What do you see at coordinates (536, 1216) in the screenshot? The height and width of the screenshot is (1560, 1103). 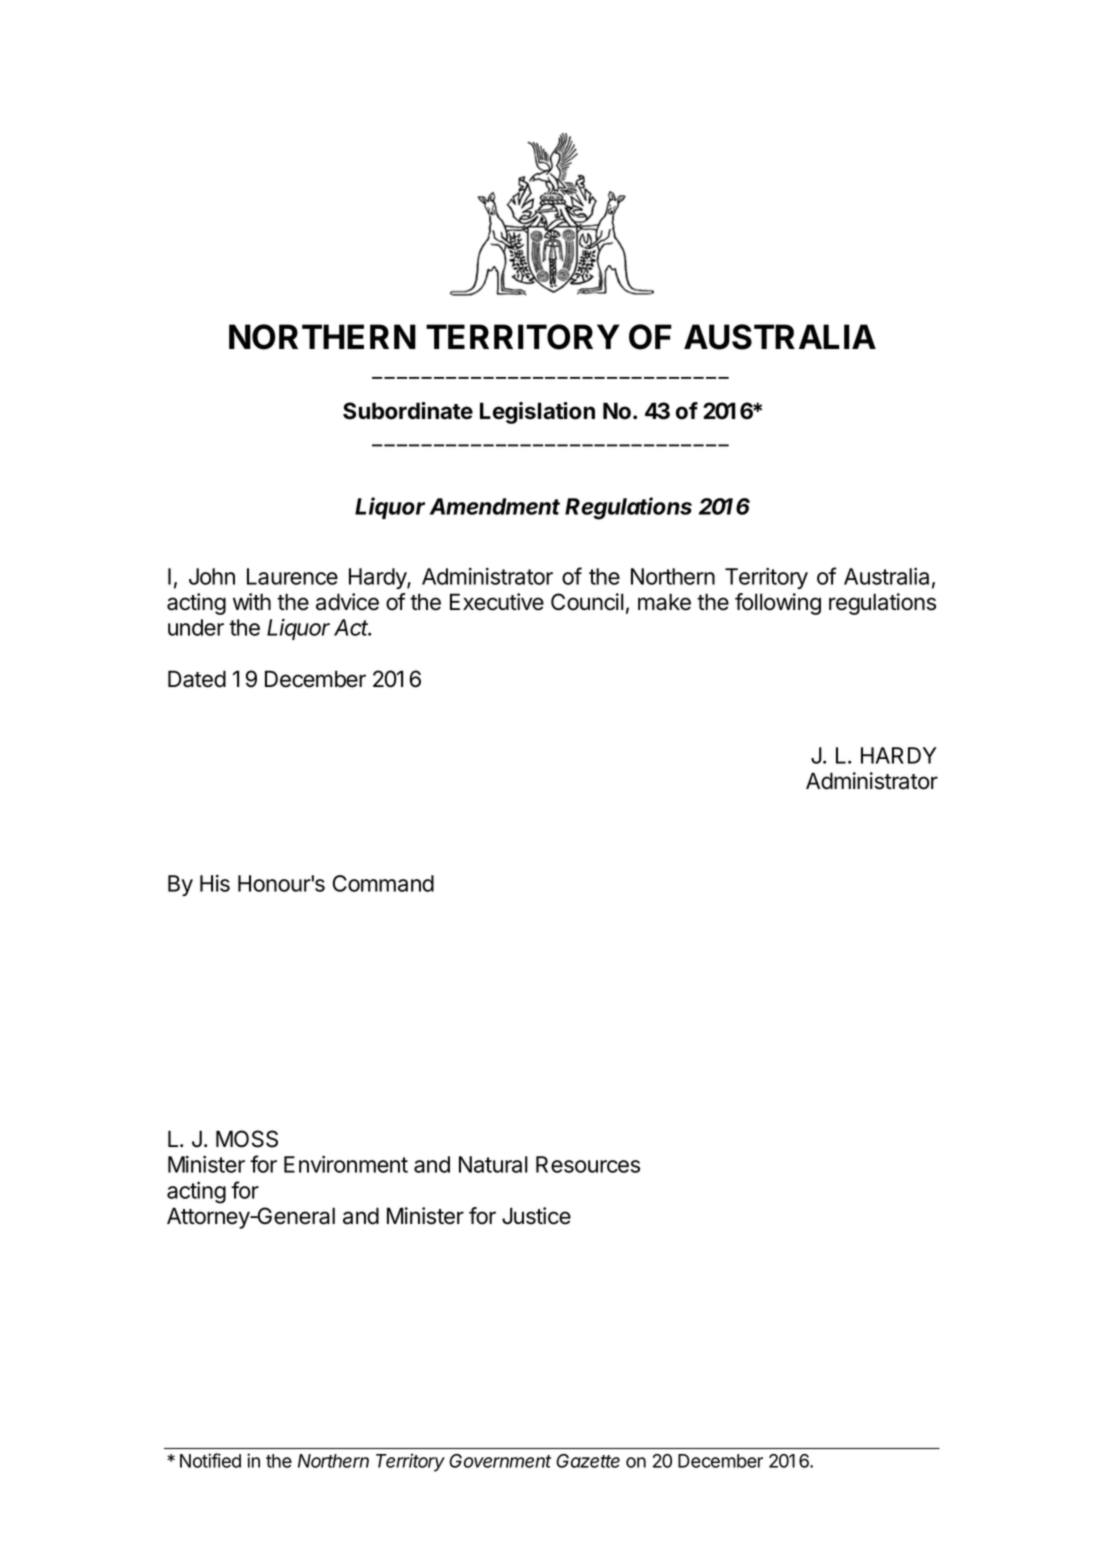 I see `Justice` at bounding box center [536, 1216].
